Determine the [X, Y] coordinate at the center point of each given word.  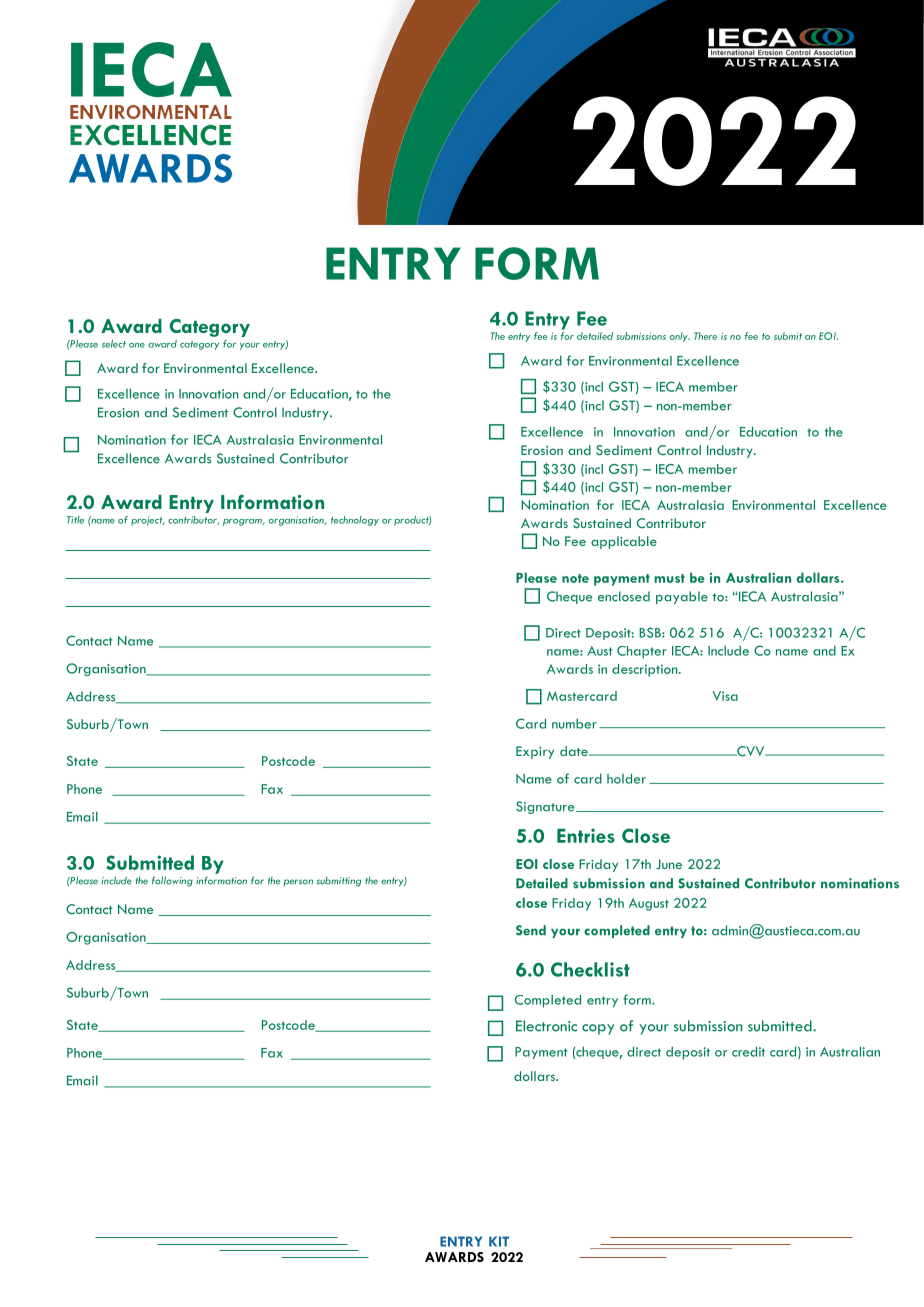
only [680, 337]
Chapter [642, 652]
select [114, 344]
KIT [499, 1241]
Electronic [546, 1026]
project [148, 521]
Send [531, 930]
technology [355, 521]
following [172, 881]
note [575, 578]
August [649, 904]
